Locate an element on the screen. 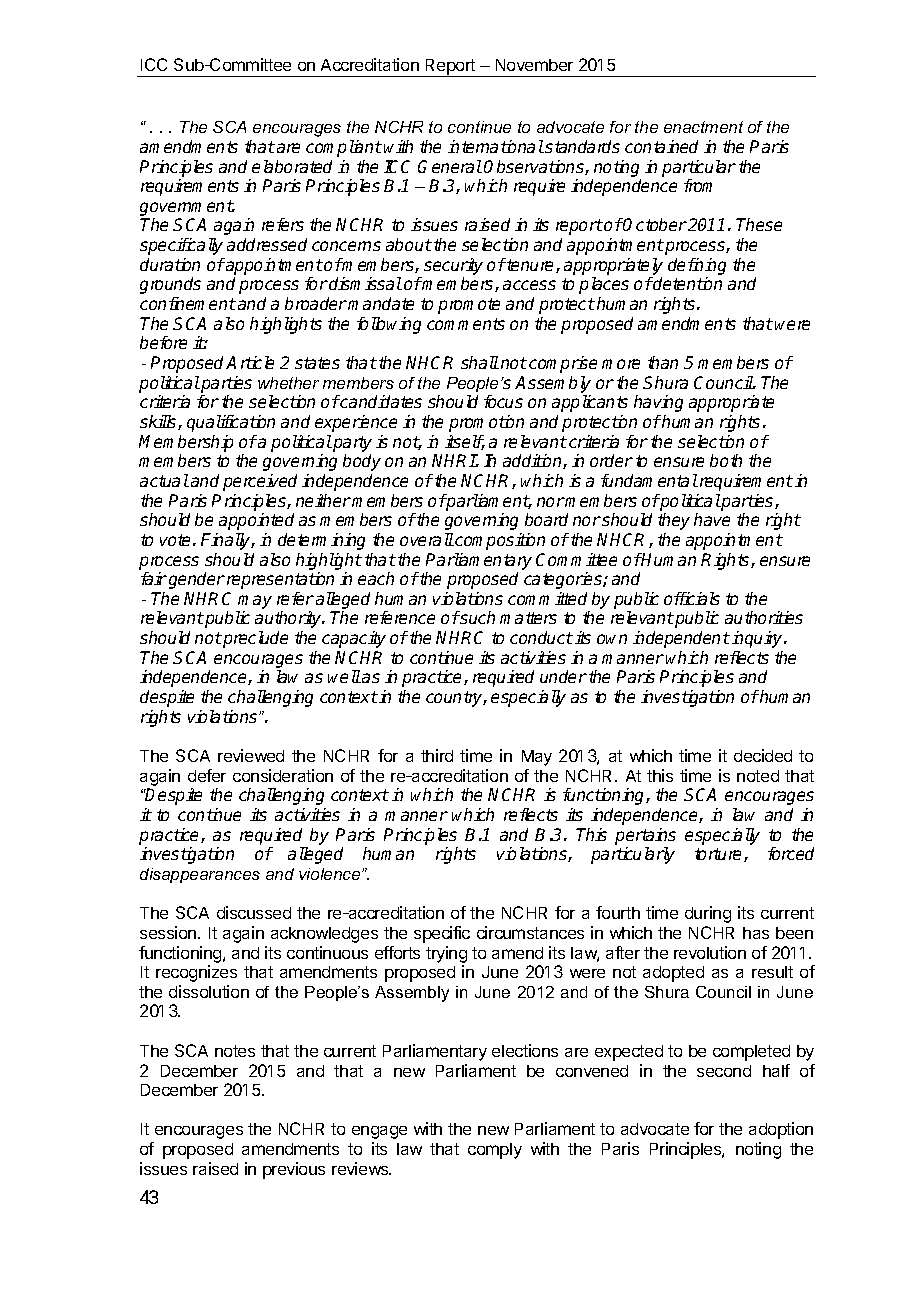 This screenshot has height=1308, width=924. enactment is located at coordinates (703, 127).
